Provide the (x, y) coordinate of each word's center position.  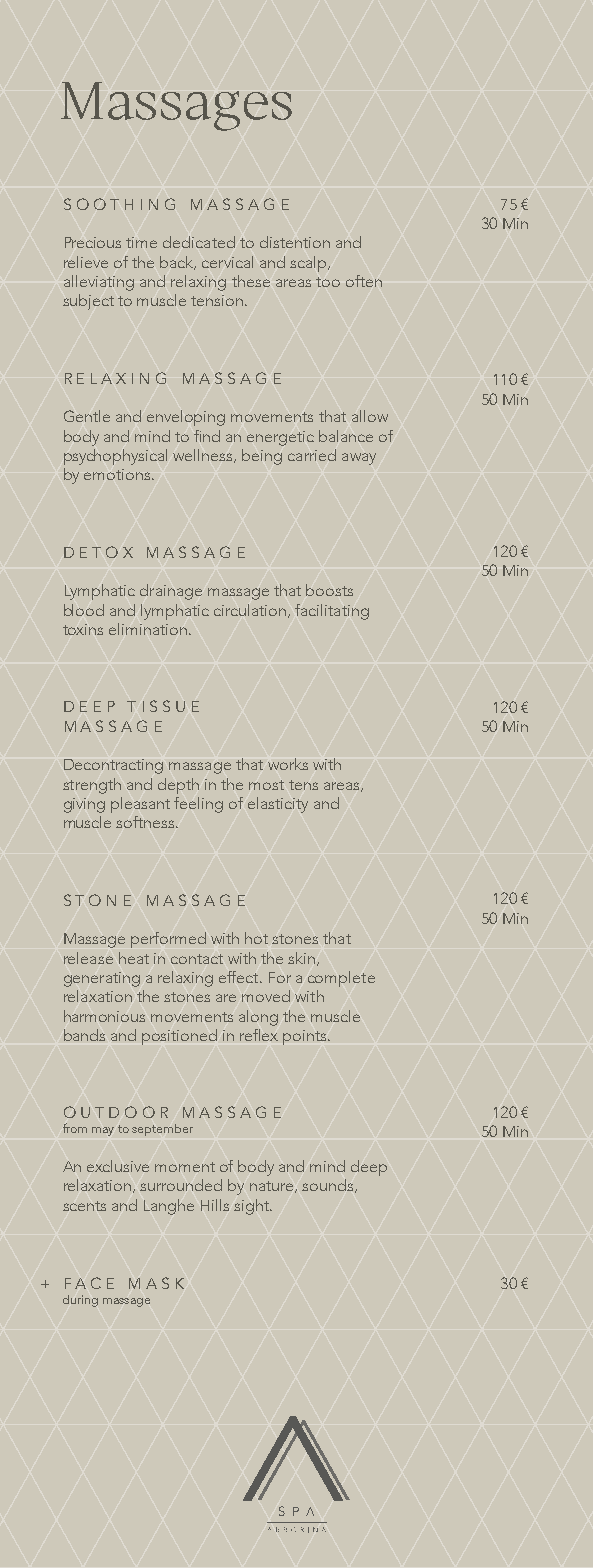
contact (197, 959)
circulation (250, 610)
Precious (93, 242)
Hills (215, 1205)
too (328, 282)
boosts (329, 590)
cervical (227, 262)
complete (341, 979)
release (88, 958)
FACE (89, 1283)
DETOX (98, 552)
